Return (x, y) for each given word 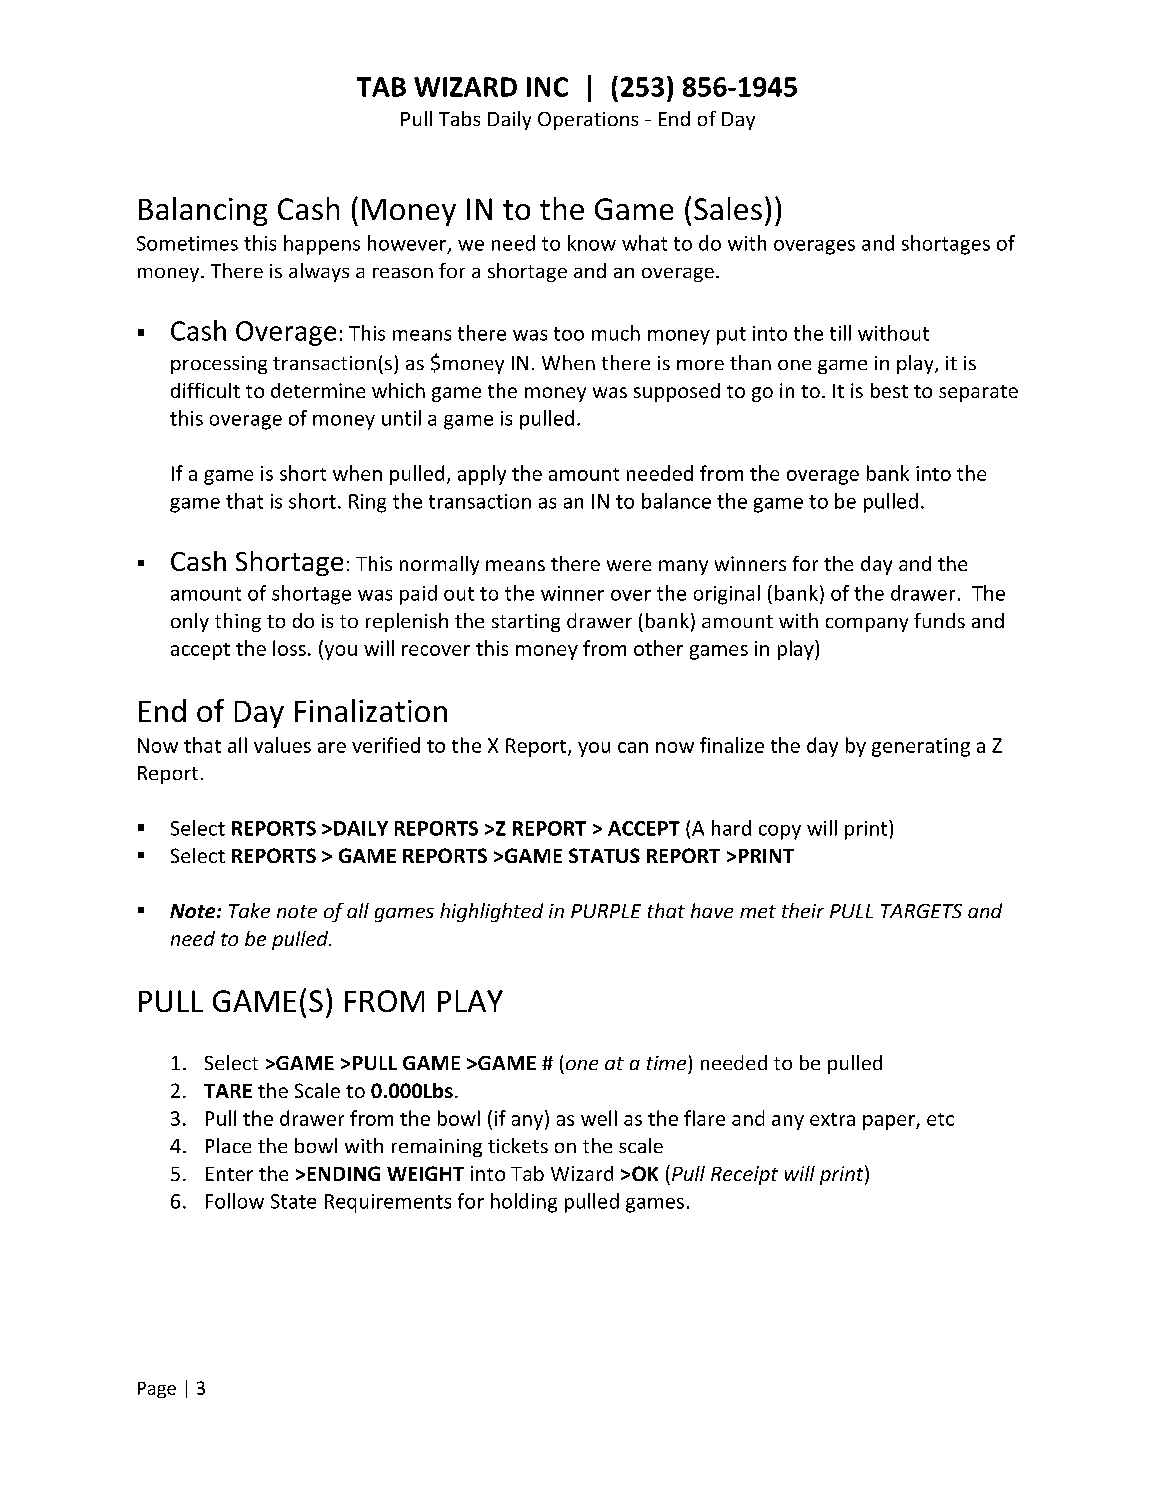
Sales (728, 208)
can (633, 747)
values (282, 745)
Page (157, 1390)
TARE (228, 1091)
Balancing (203, 211)
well (599, 1118)
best (889, 390)
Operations (588, 121)
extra (832, 1119)
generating (921, 747)
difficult (205, 390)
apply (482, 475)
